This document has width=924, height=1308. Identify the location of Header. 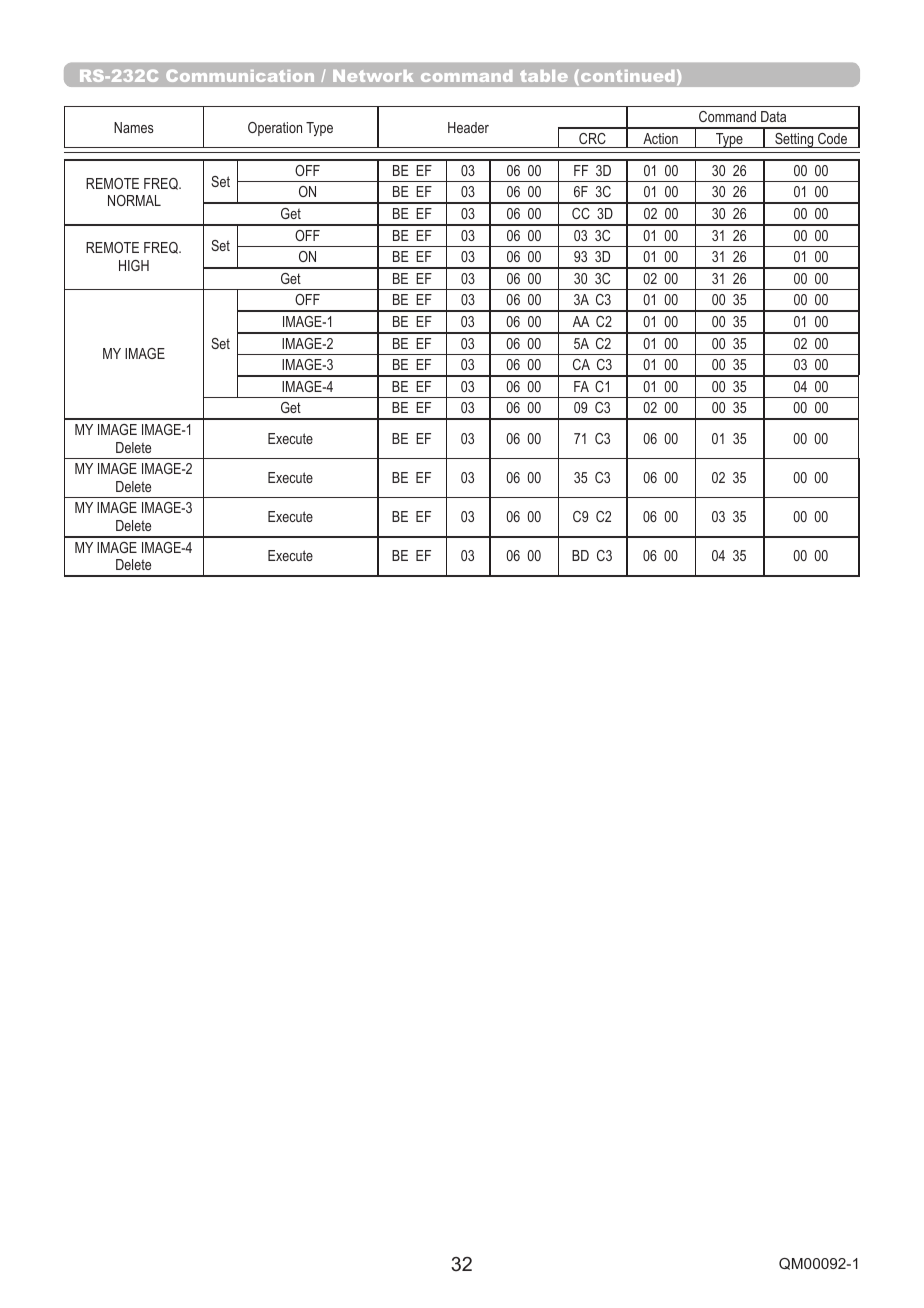
(468, 127).
